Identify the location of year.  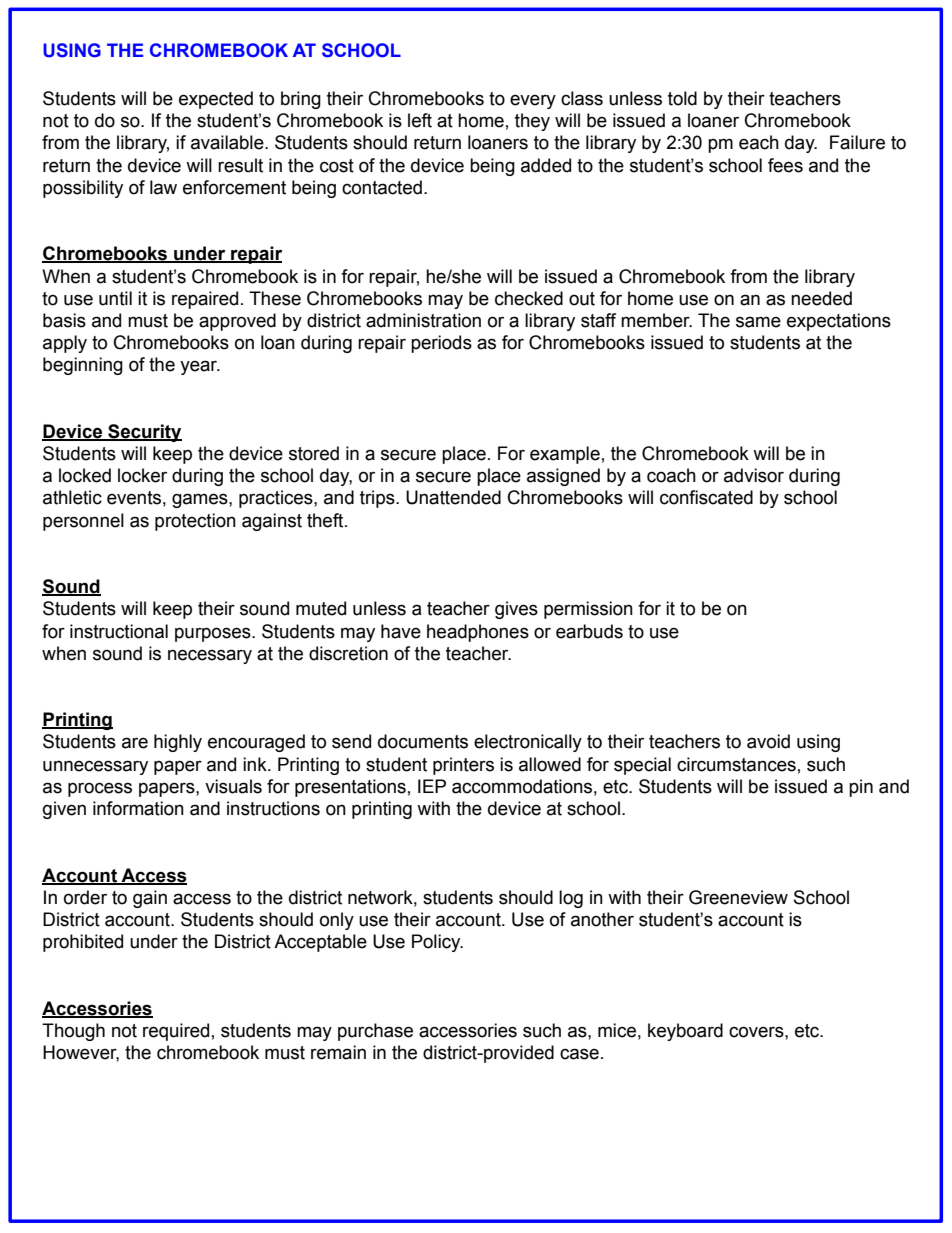
(200, 367).
